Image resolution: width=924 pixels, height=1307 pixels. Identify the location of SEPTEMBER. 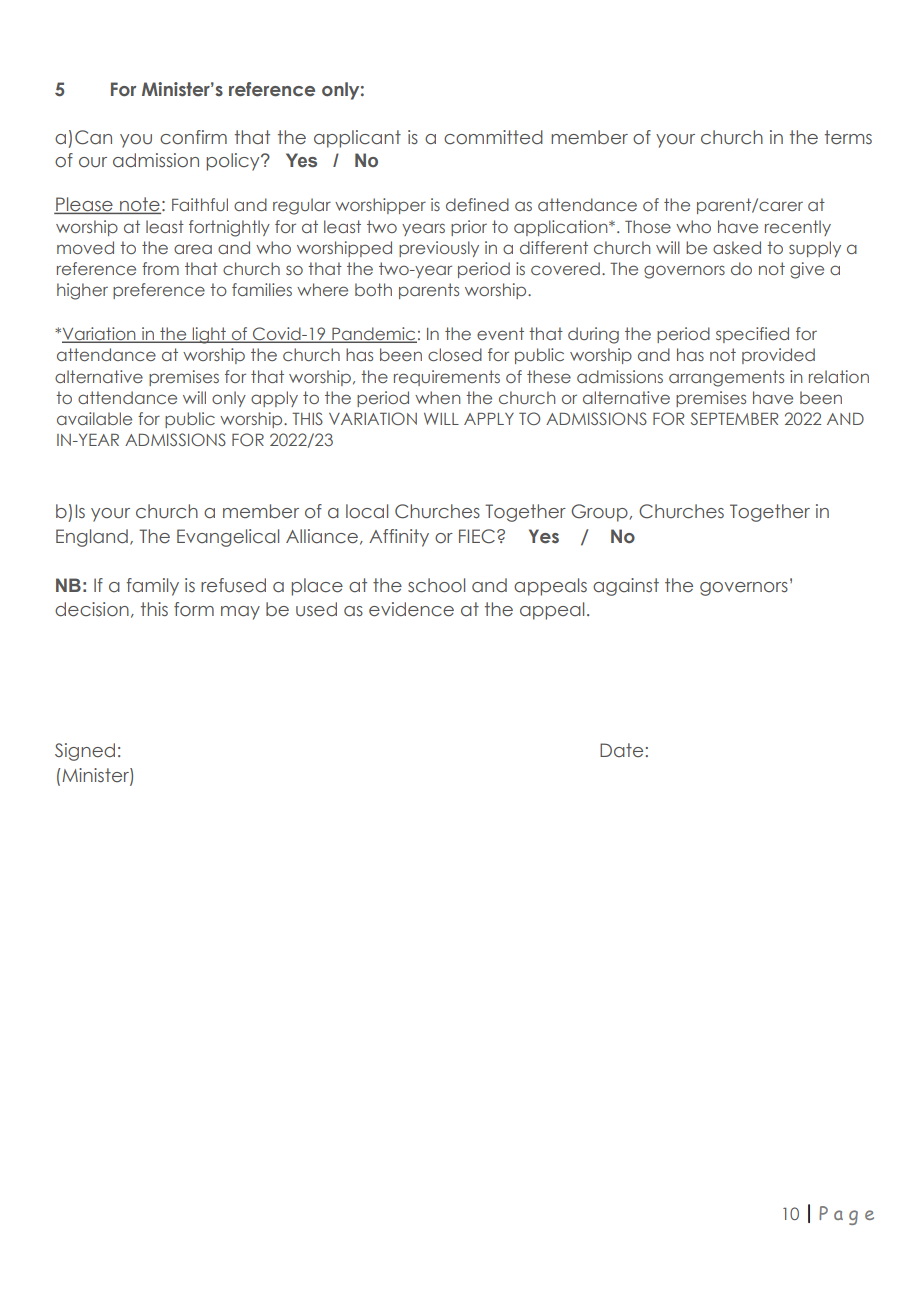
(734, 418).
